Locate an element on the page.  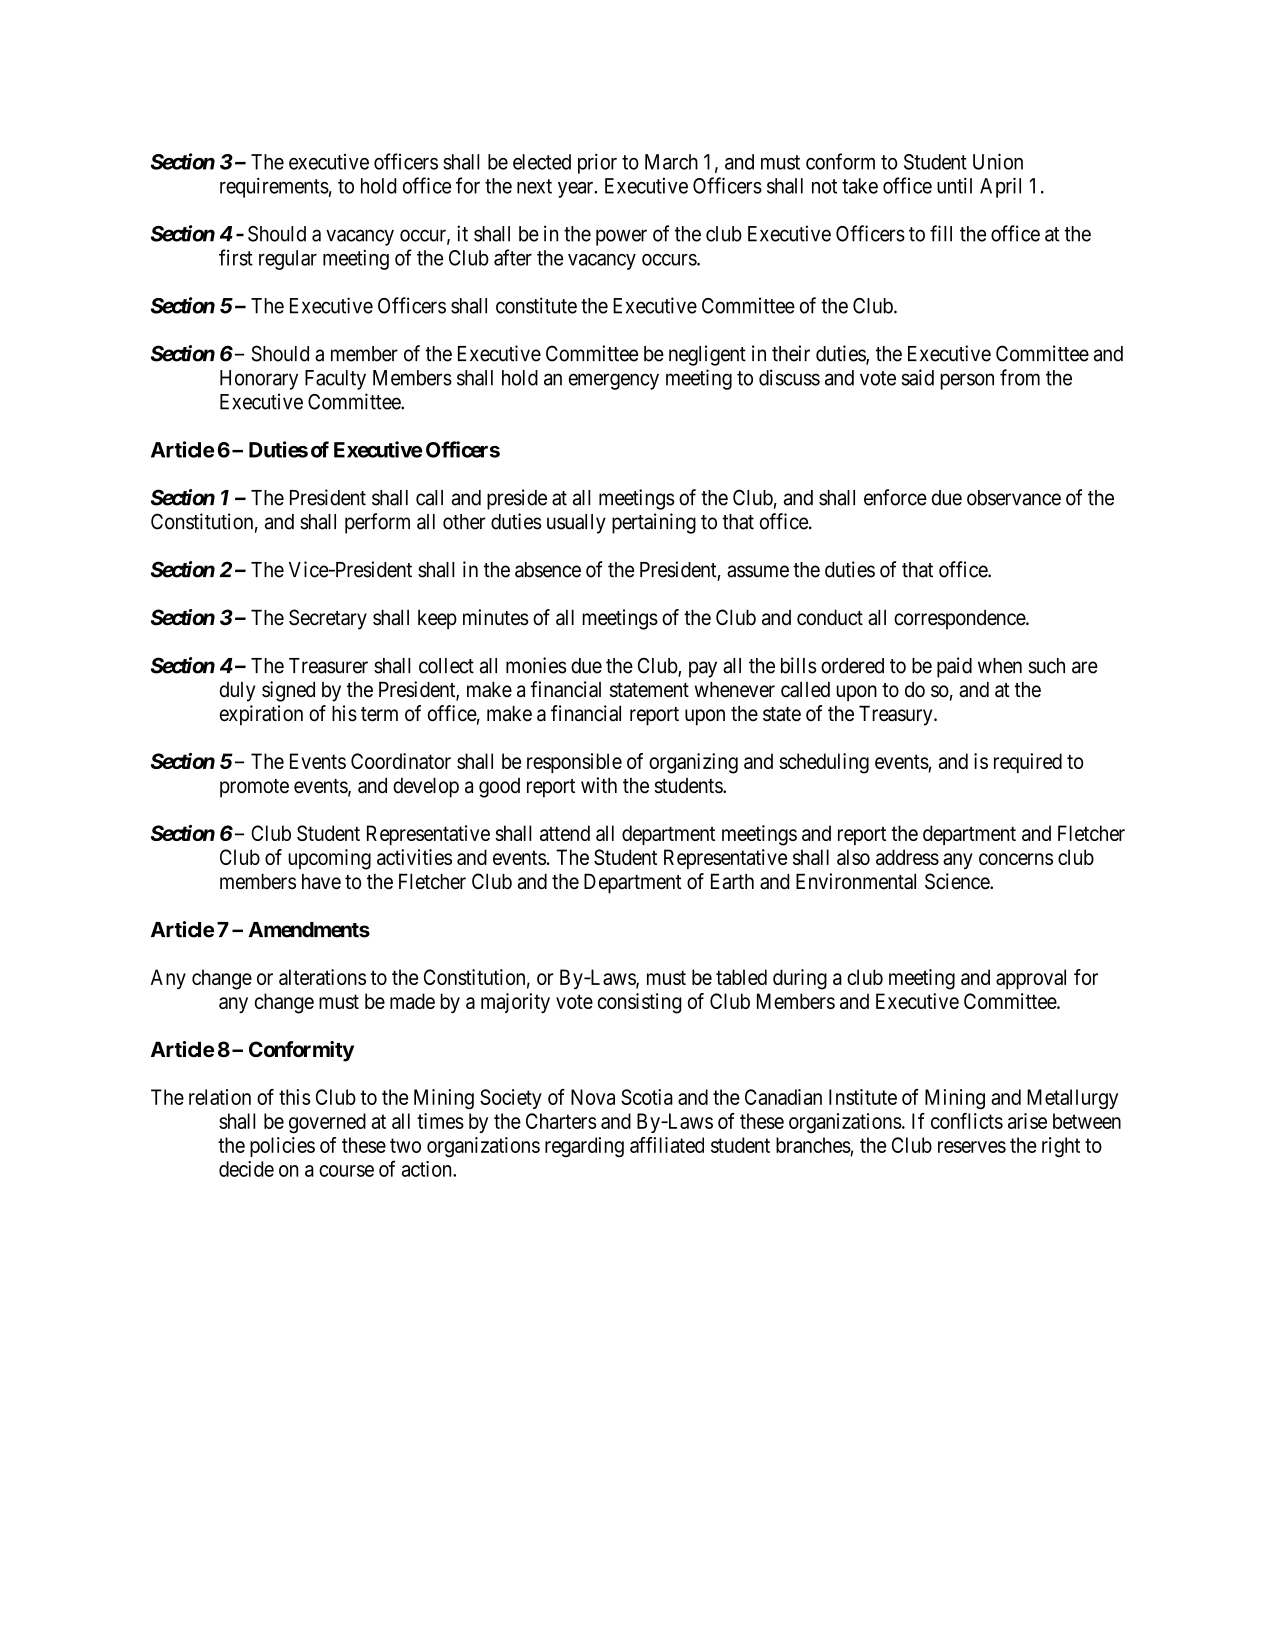
affiliated is located at coordinates (667, 1145).
